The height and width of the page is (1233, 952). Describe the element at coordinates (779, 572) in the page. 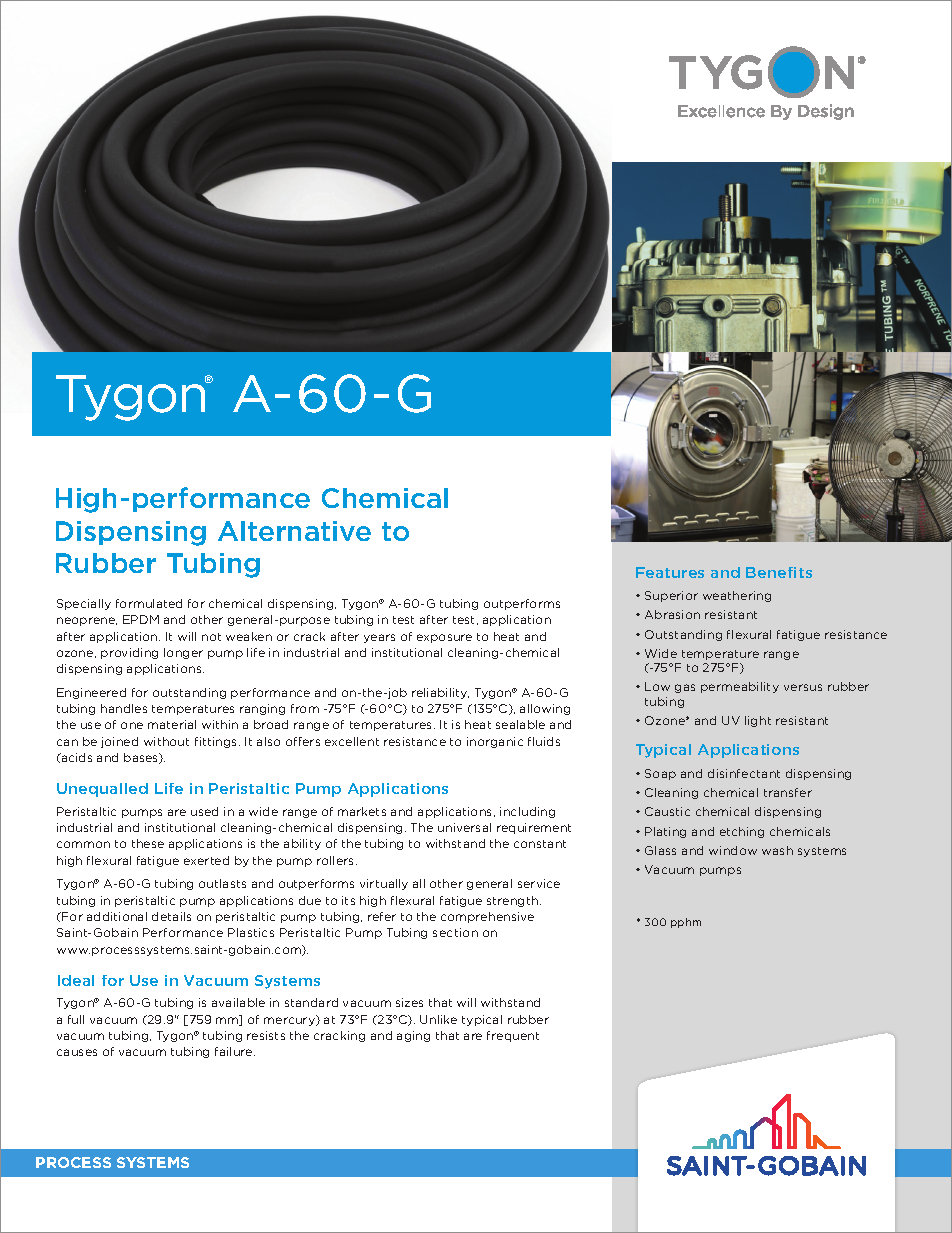

I see `Benefits` at that location.
